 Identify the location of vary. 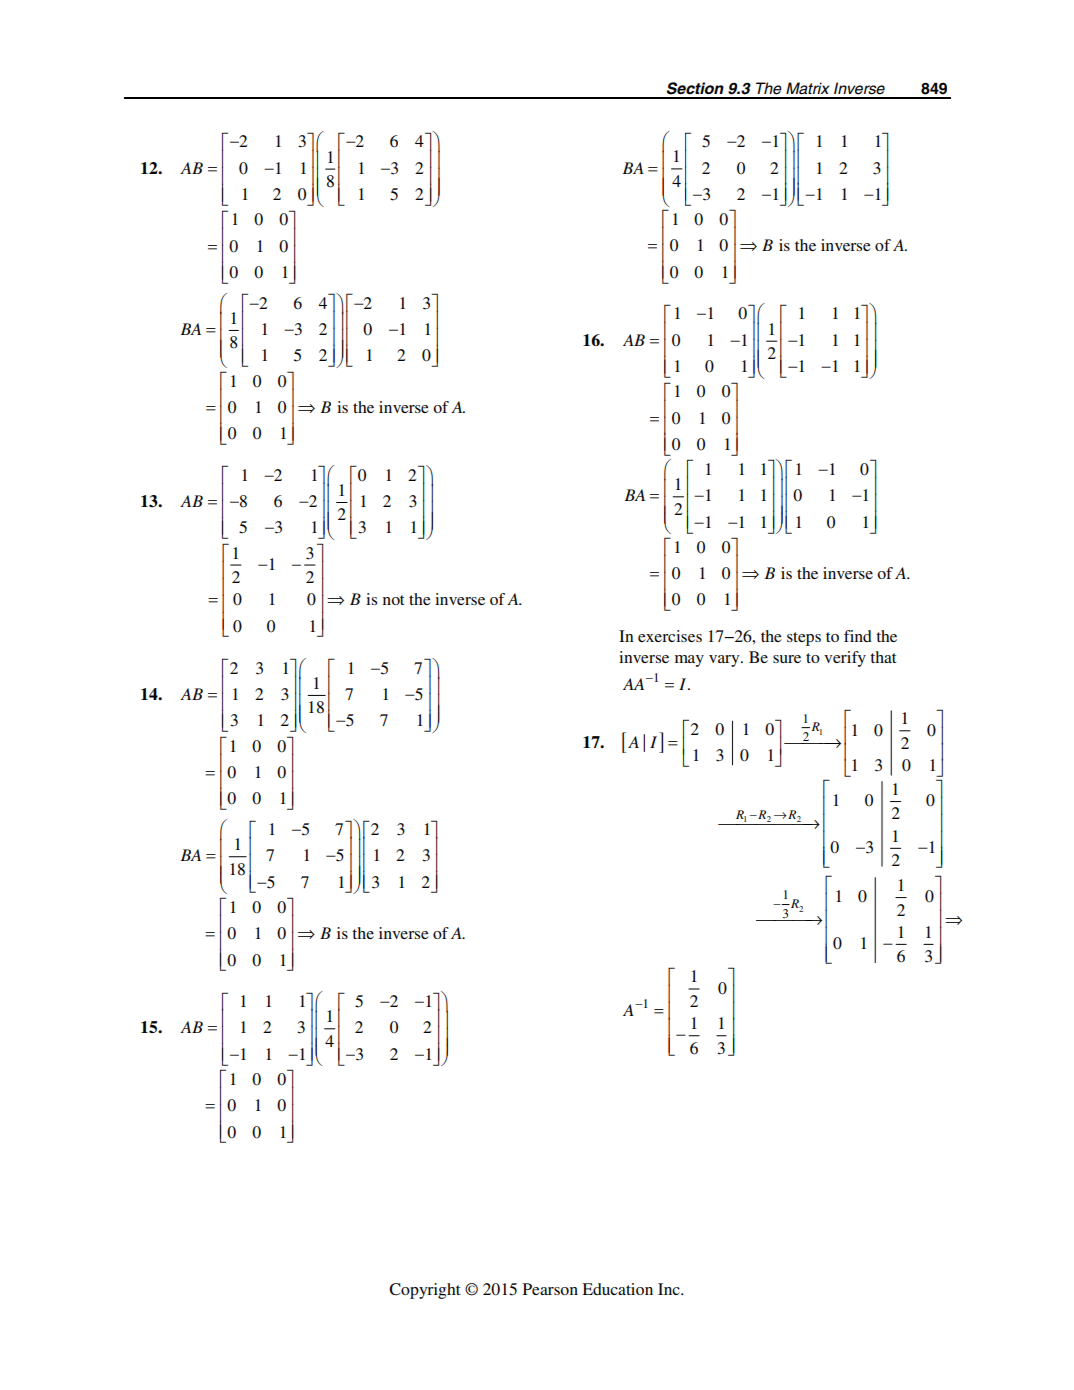
(725, 661).
